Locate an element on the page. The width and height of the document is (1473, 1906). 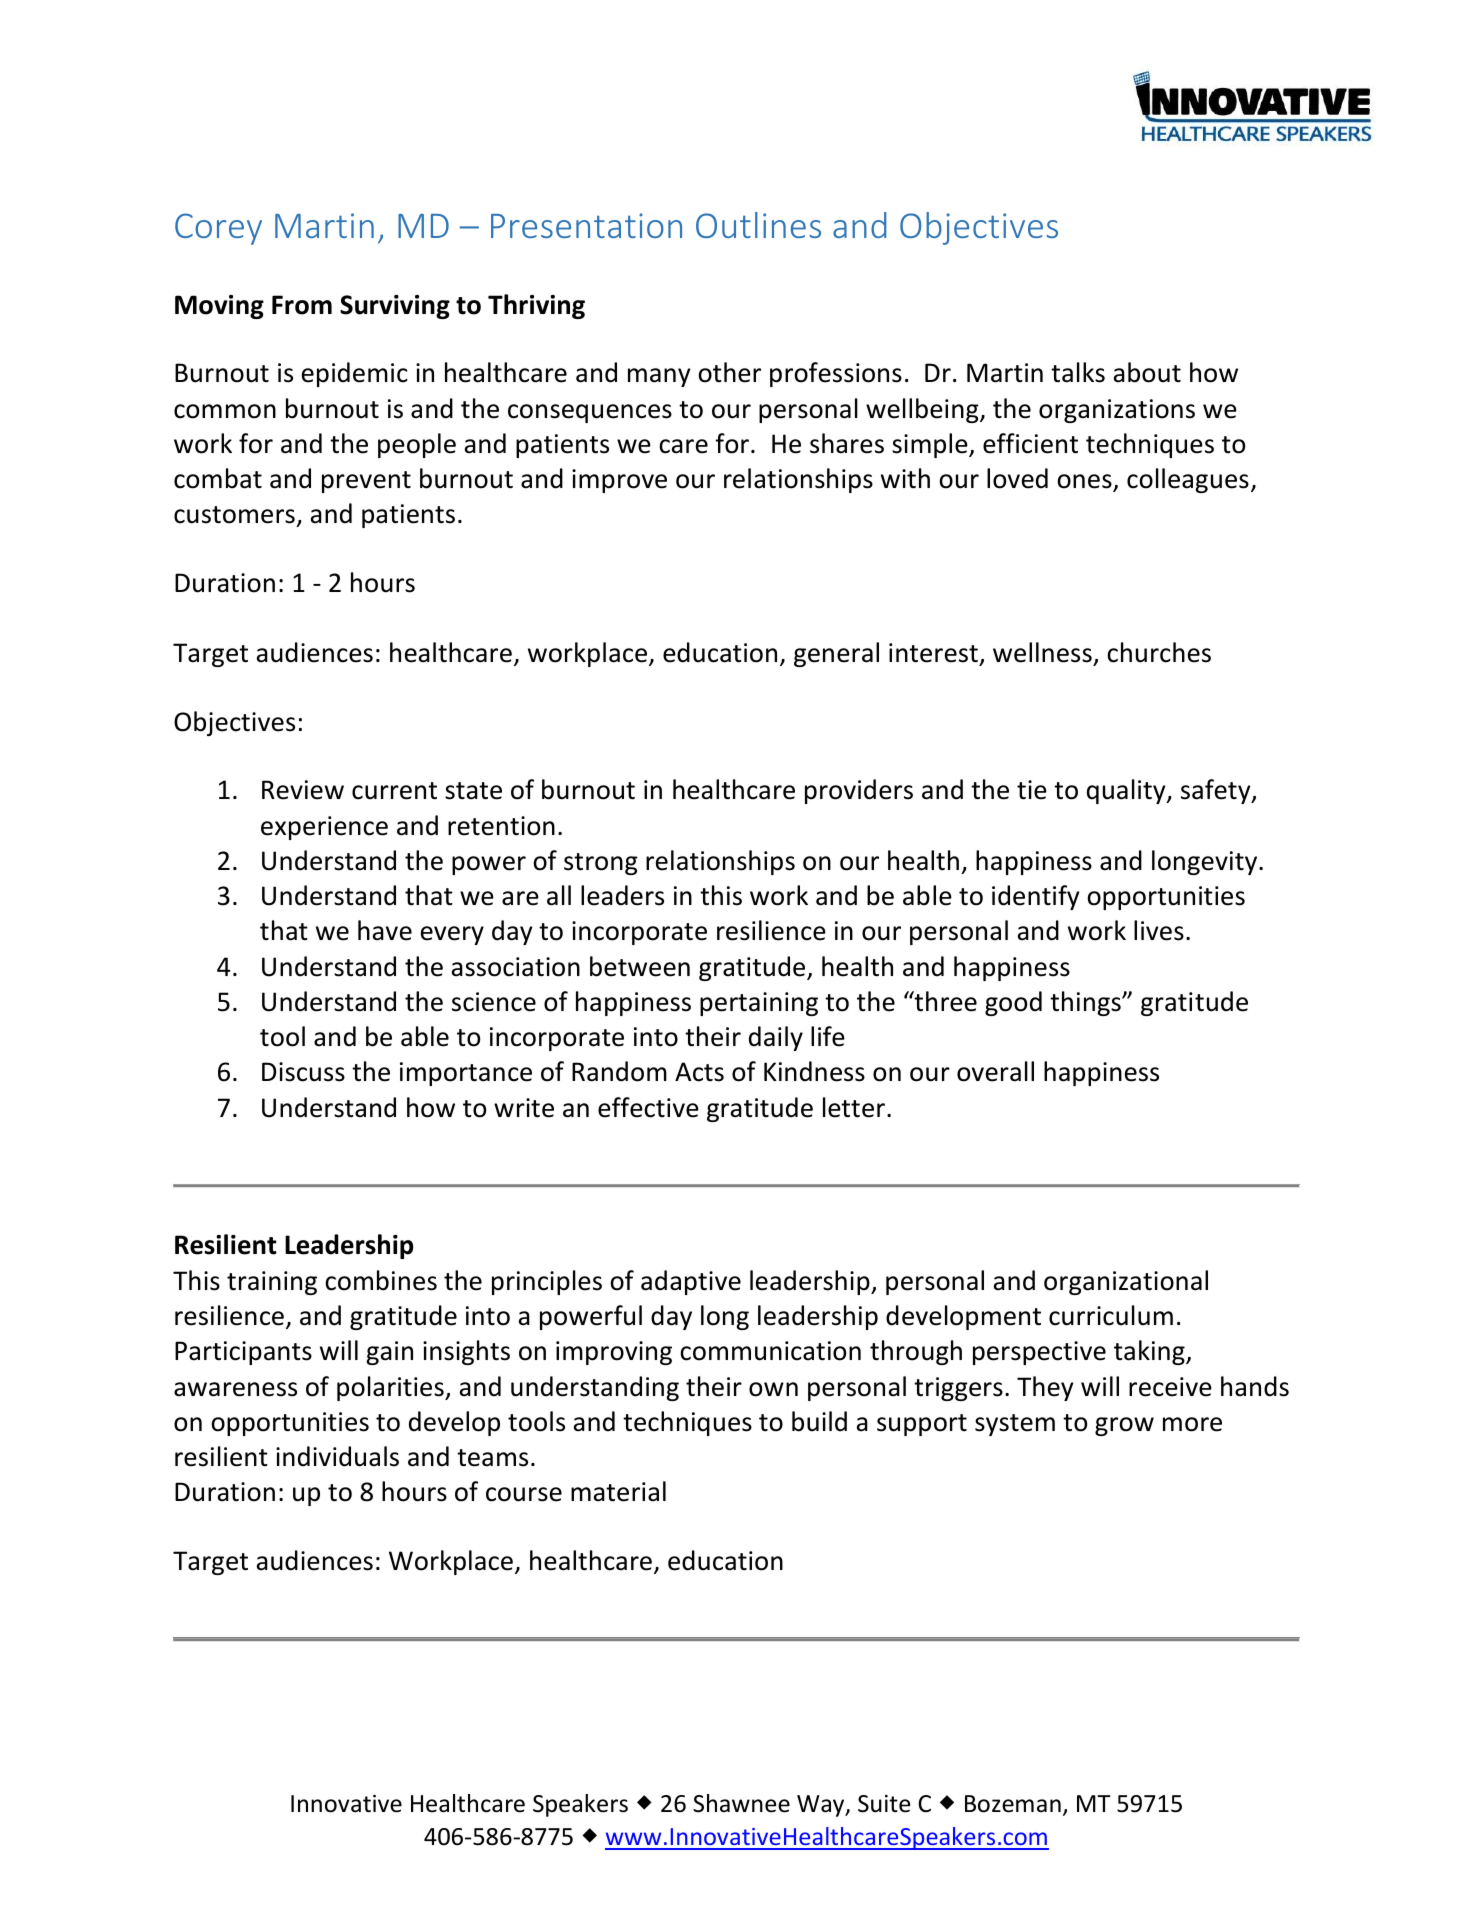
Discuss is located at coordinates (303, 1072).
